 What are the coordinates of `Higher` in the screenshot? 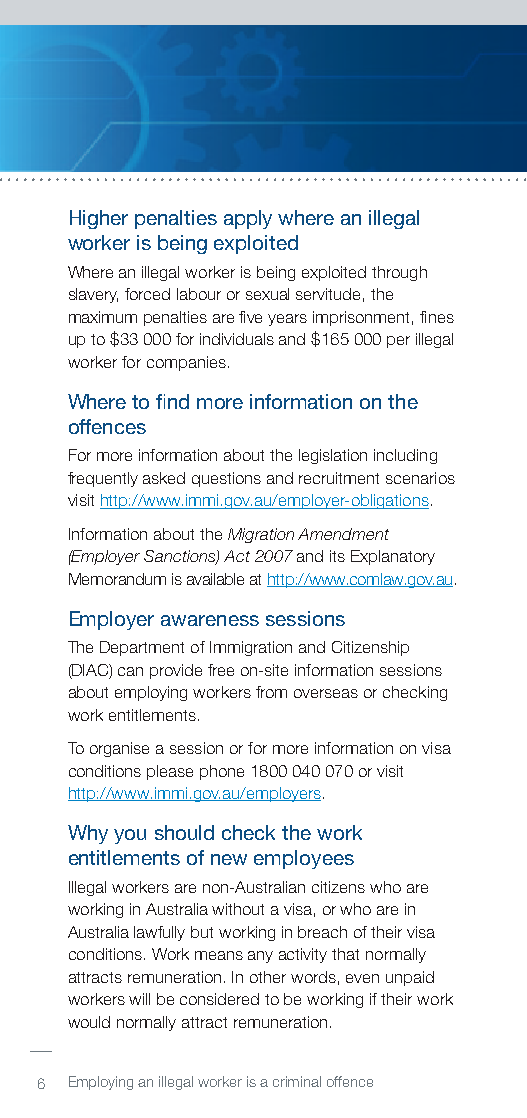 It's located at (99, 219).
